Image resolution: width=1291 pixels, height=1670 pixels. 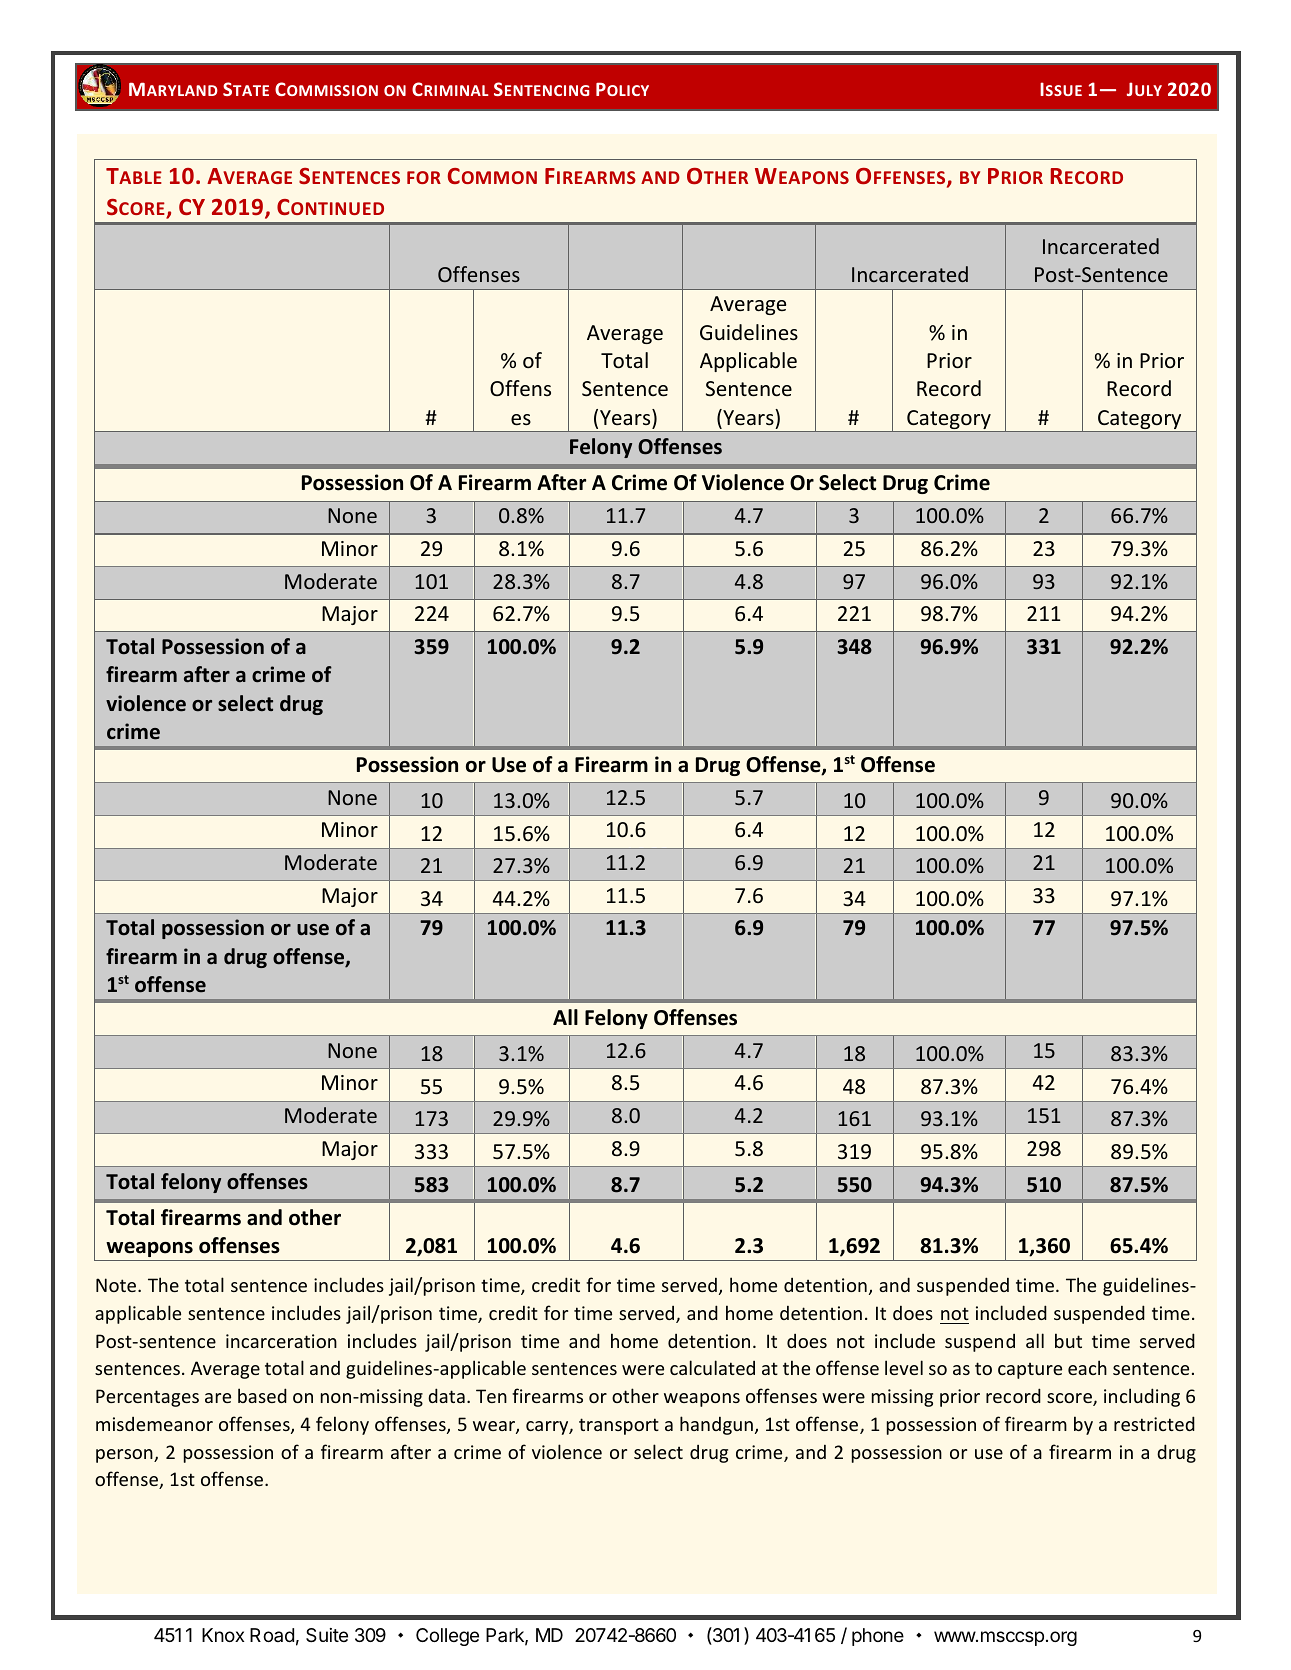 I want to click on Road, so click(x=272, y=1635).
